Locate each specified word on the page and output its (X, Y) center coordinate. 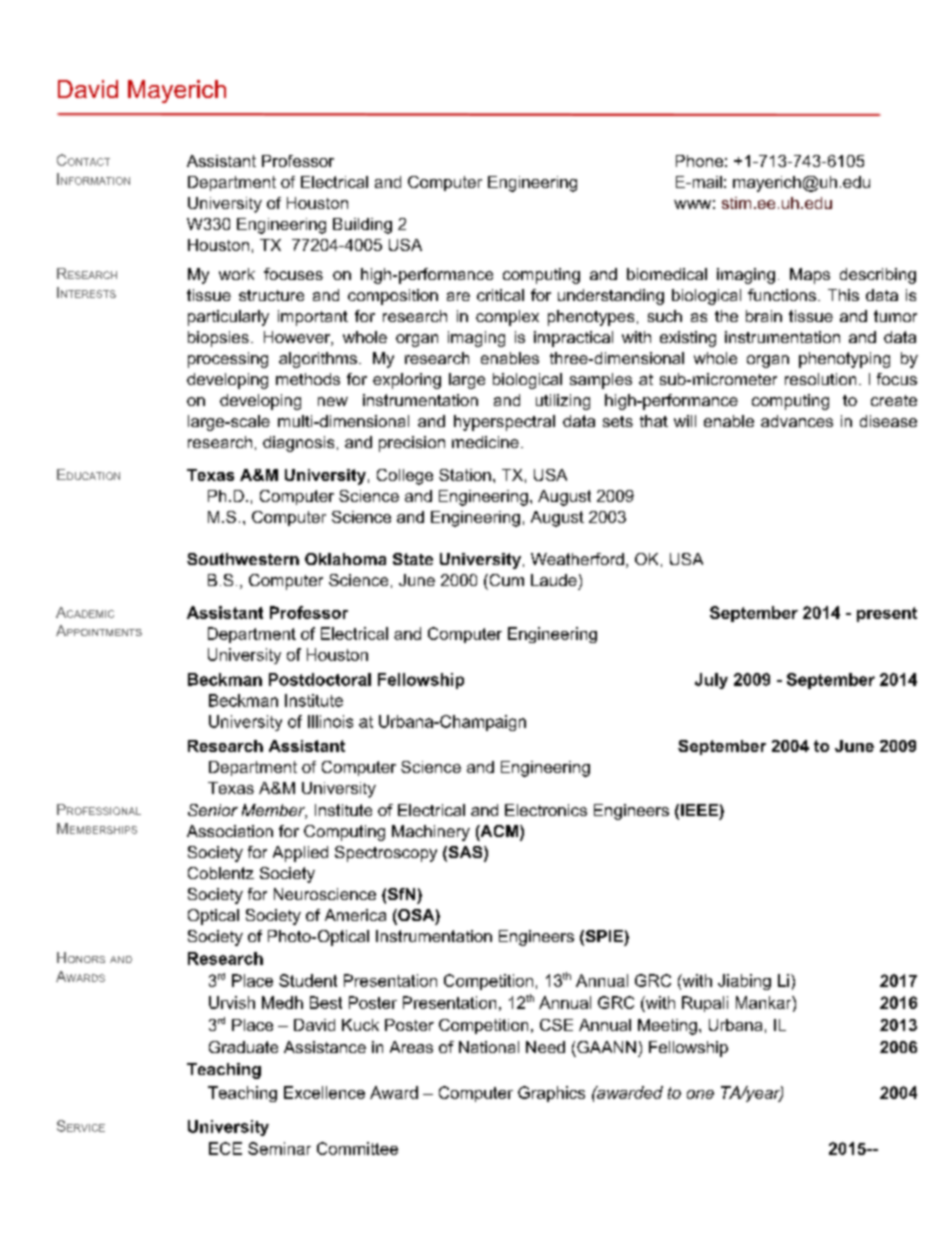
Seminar (279, 1148)
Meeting (667, 1027)
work (237, 274)
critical (500, 295)
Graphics (551, 1094)
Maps (810, 276)
